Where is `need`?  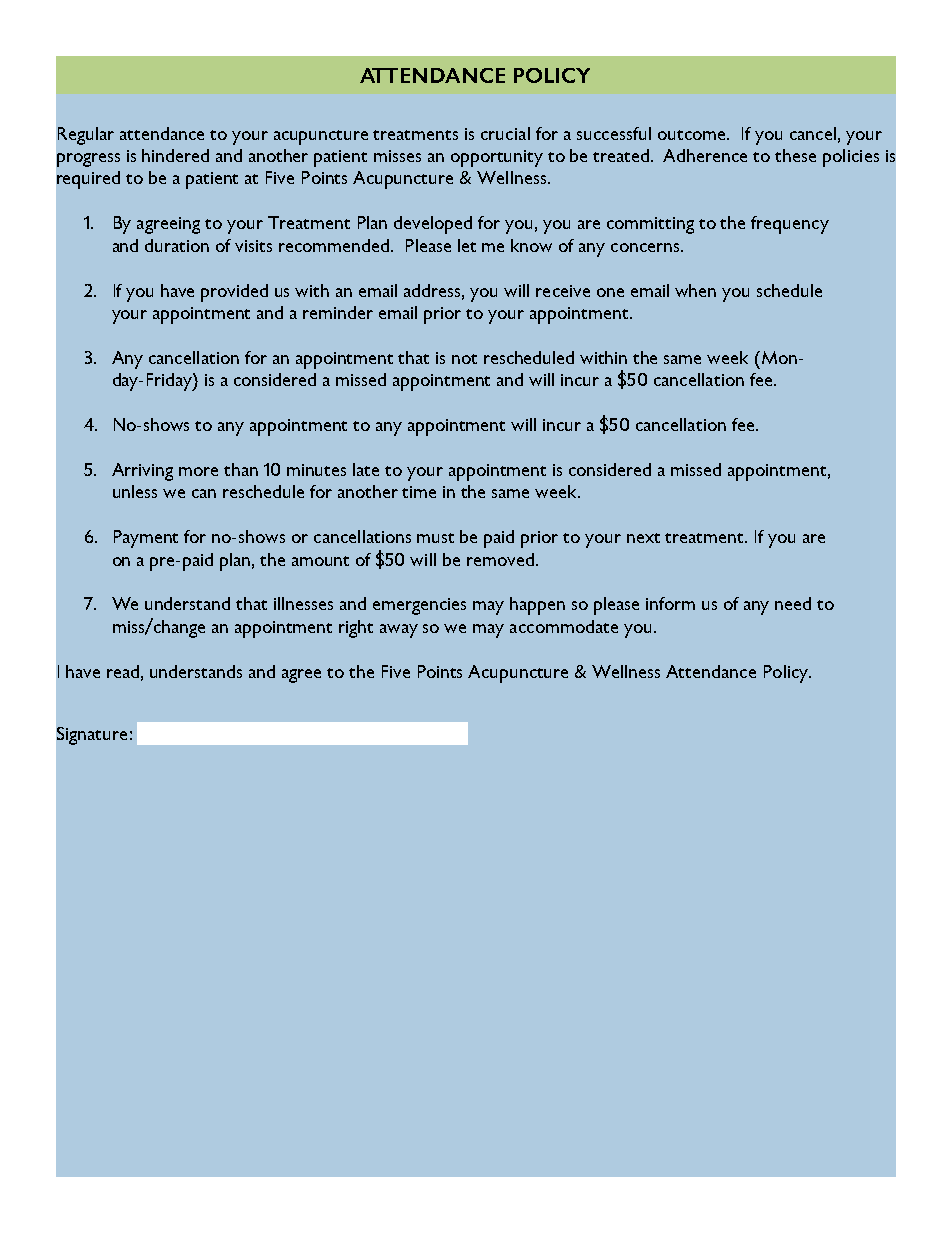 need is located at coordinates (793, 603).
